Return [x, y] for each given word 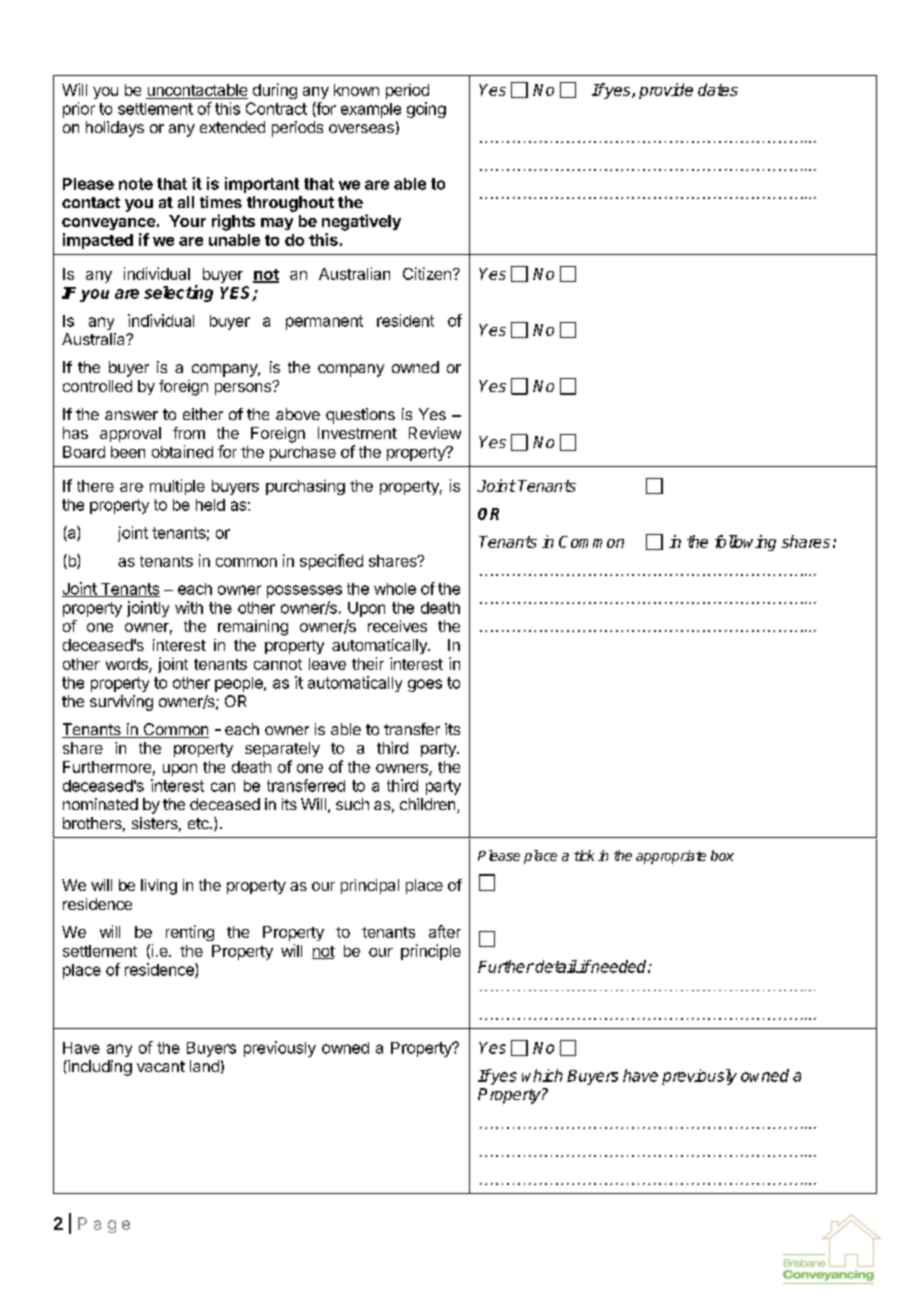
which [542, 1075]
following [745, 543]
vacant [161, 1066]
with [189, 607]
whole [395, 589]
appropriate [671, 857]
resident [405, 320]
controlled [97, 386]
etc [199, 823]
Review [435, 433]
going [426, 110]
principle [431, 952]
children [429, 805]
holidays [115, 129]
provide [666, 91]
